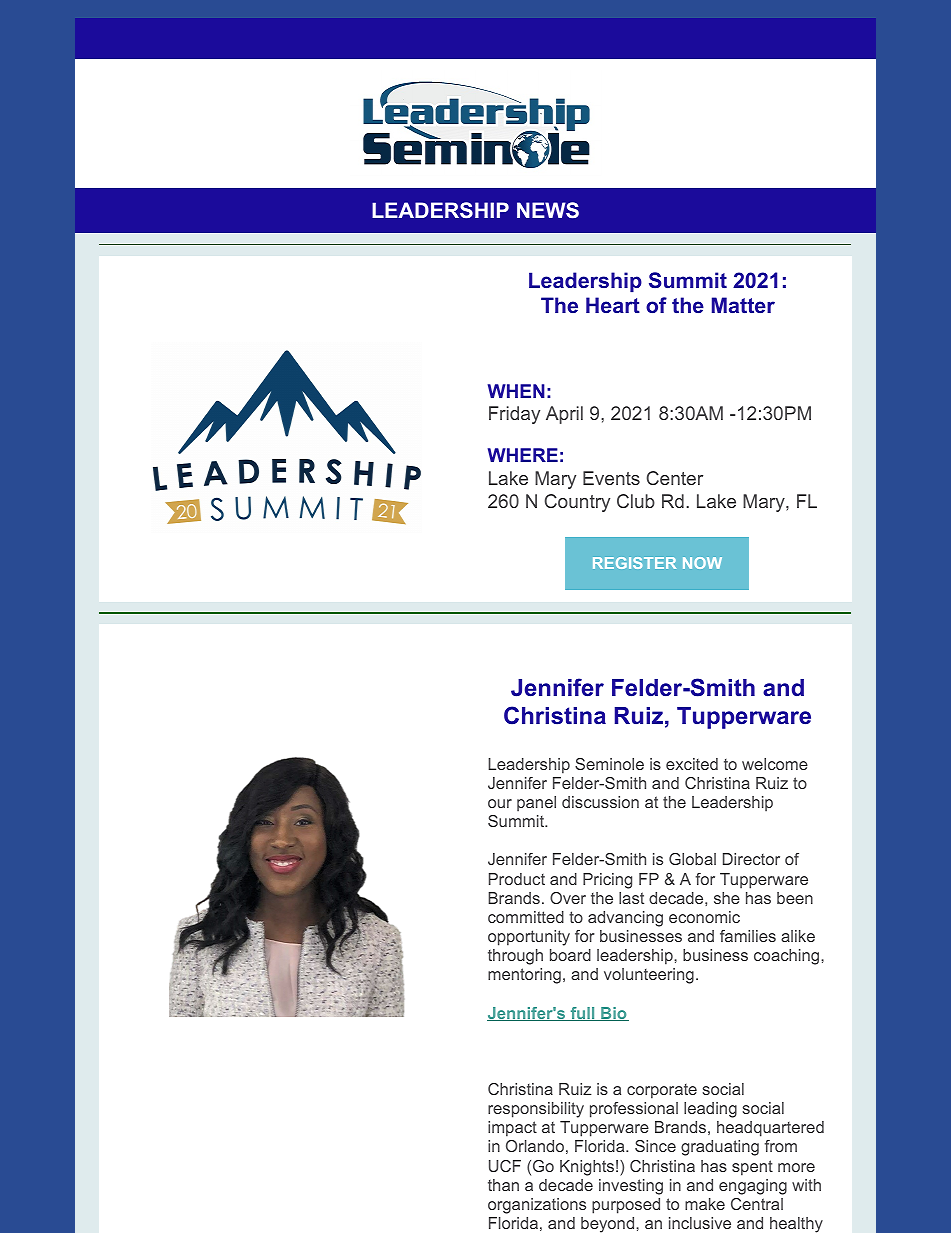 This image has width=952, height=1233. I want to click on volunteering, so click(649, 976).
